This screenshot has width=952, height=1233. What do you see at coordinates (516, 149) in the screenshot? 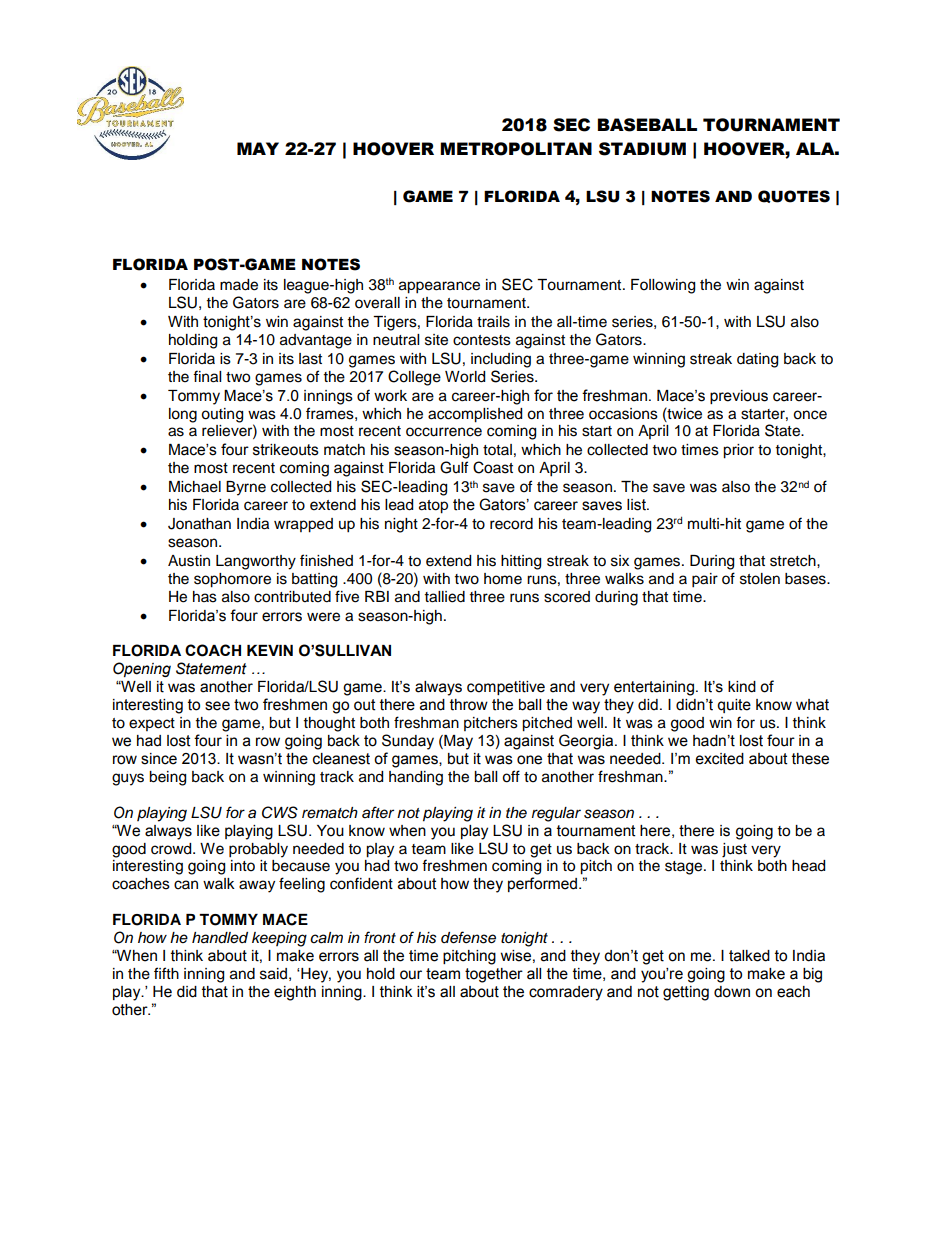
I see `METROPOLITAN` at bounding box center [516, 149].
